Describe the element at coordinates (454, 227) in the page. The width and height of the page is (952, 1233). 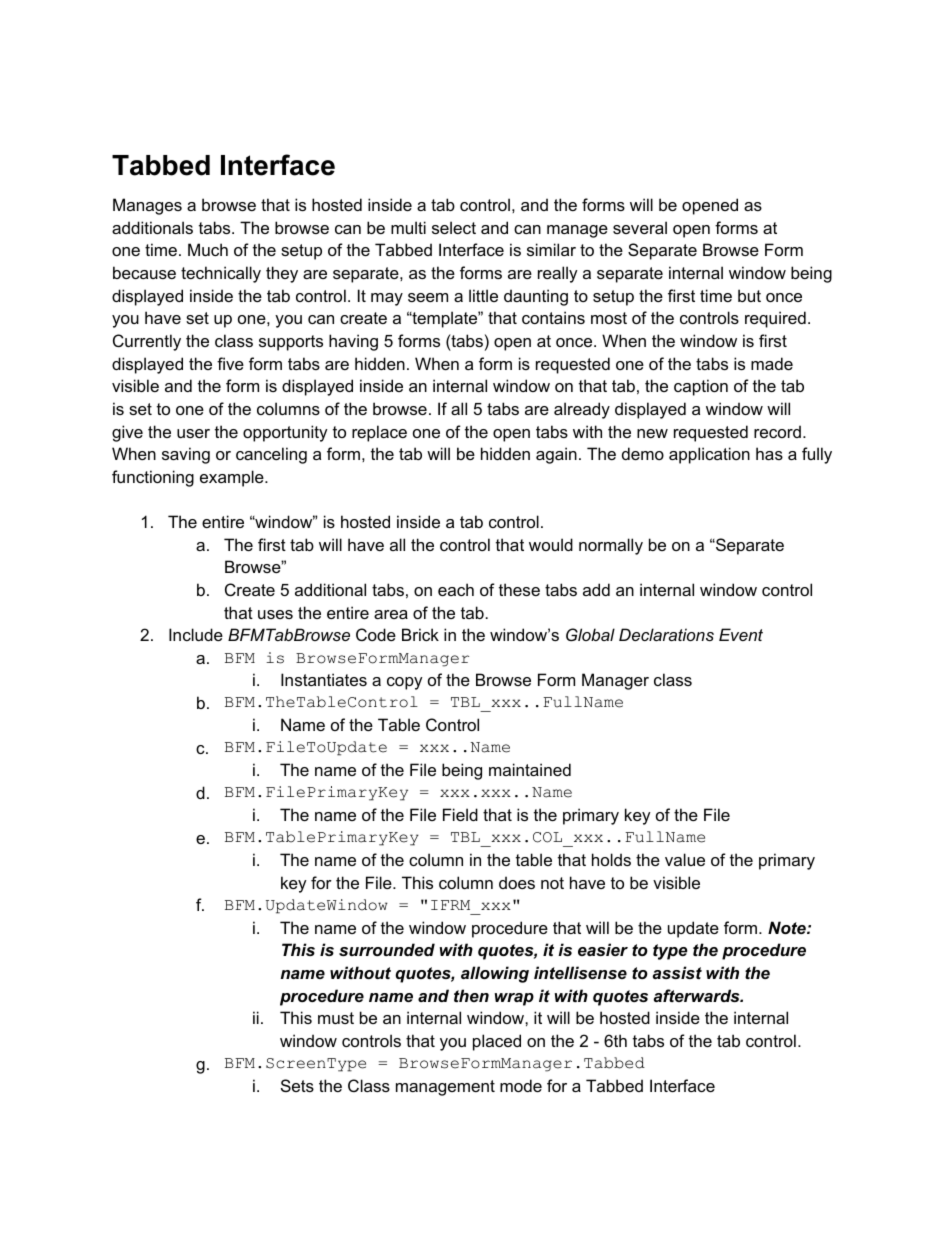
I see `select` at that location.
